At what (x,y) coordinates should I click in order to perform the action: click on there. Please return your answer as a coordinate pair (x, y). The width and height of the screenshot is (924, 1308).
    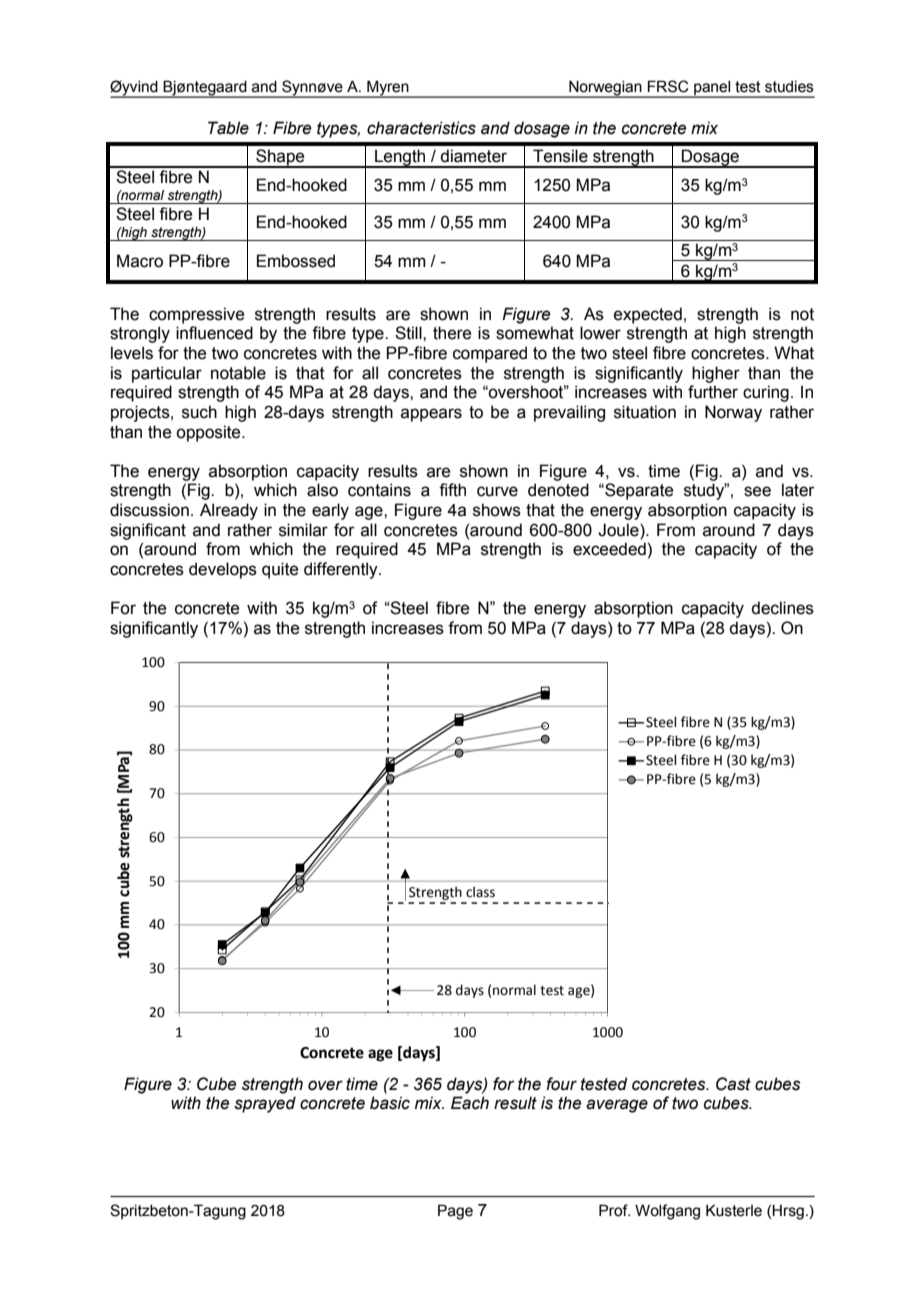
    Looking at the image, I should click on (452, 333).
